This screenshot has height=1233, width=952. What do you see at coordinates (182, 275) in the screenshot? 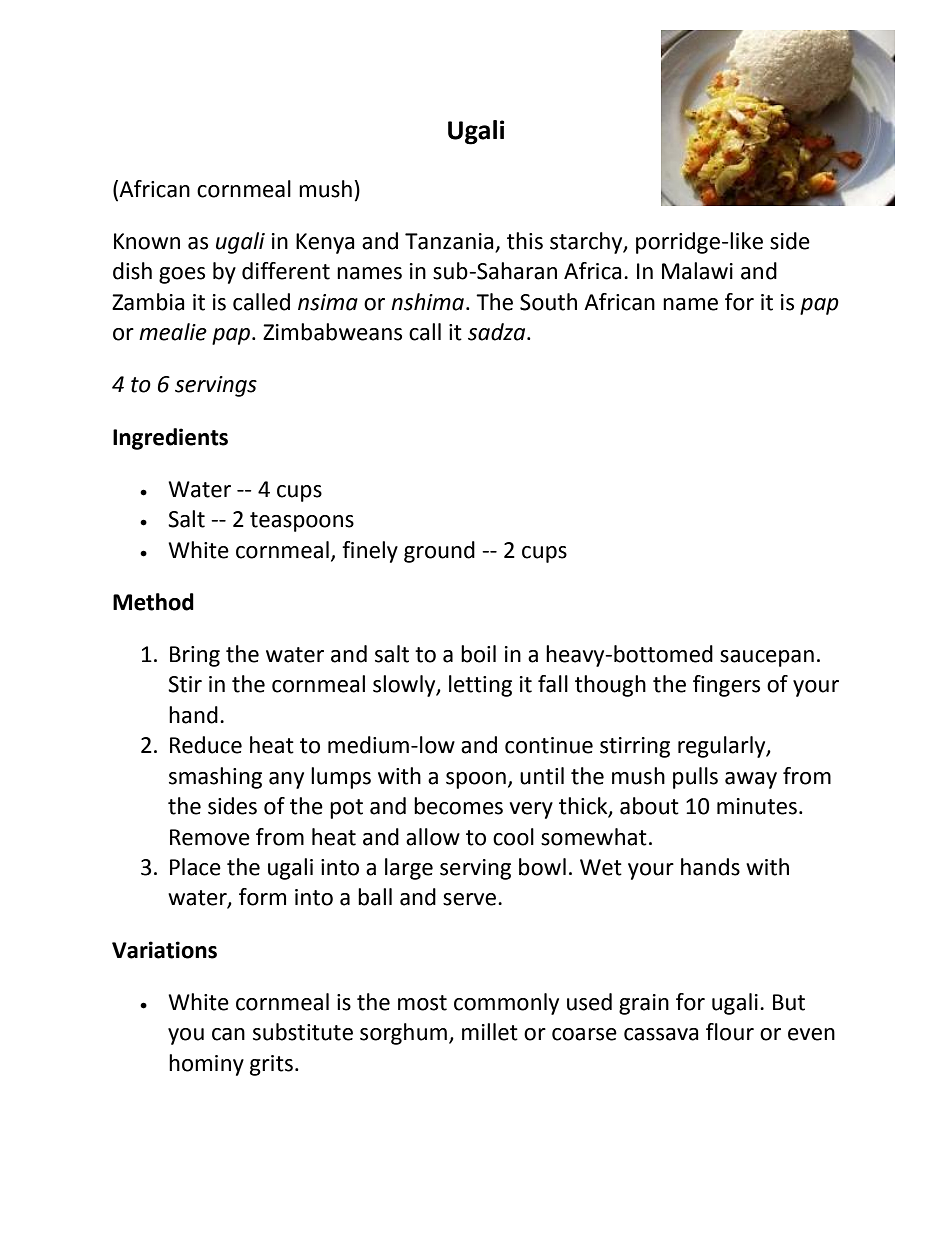
I see `goes` at bounding box center [182, 275].
